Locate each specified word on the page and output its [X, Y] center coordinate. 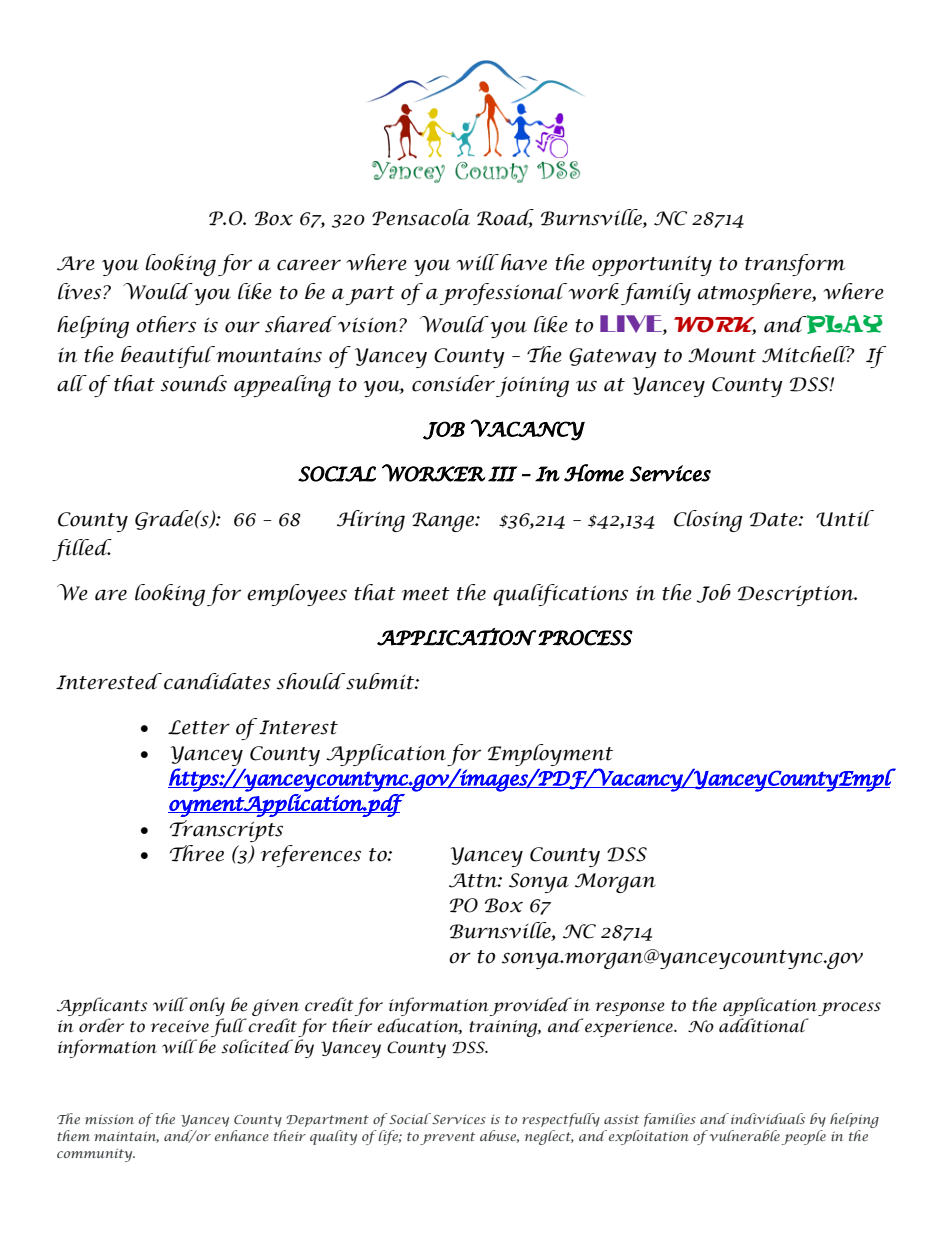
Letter [199, 727]
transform [795, 265]
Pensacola [421, 217]
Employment [550, 755]
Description [797, 596]
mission [109, 1119]
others [166, 324]
